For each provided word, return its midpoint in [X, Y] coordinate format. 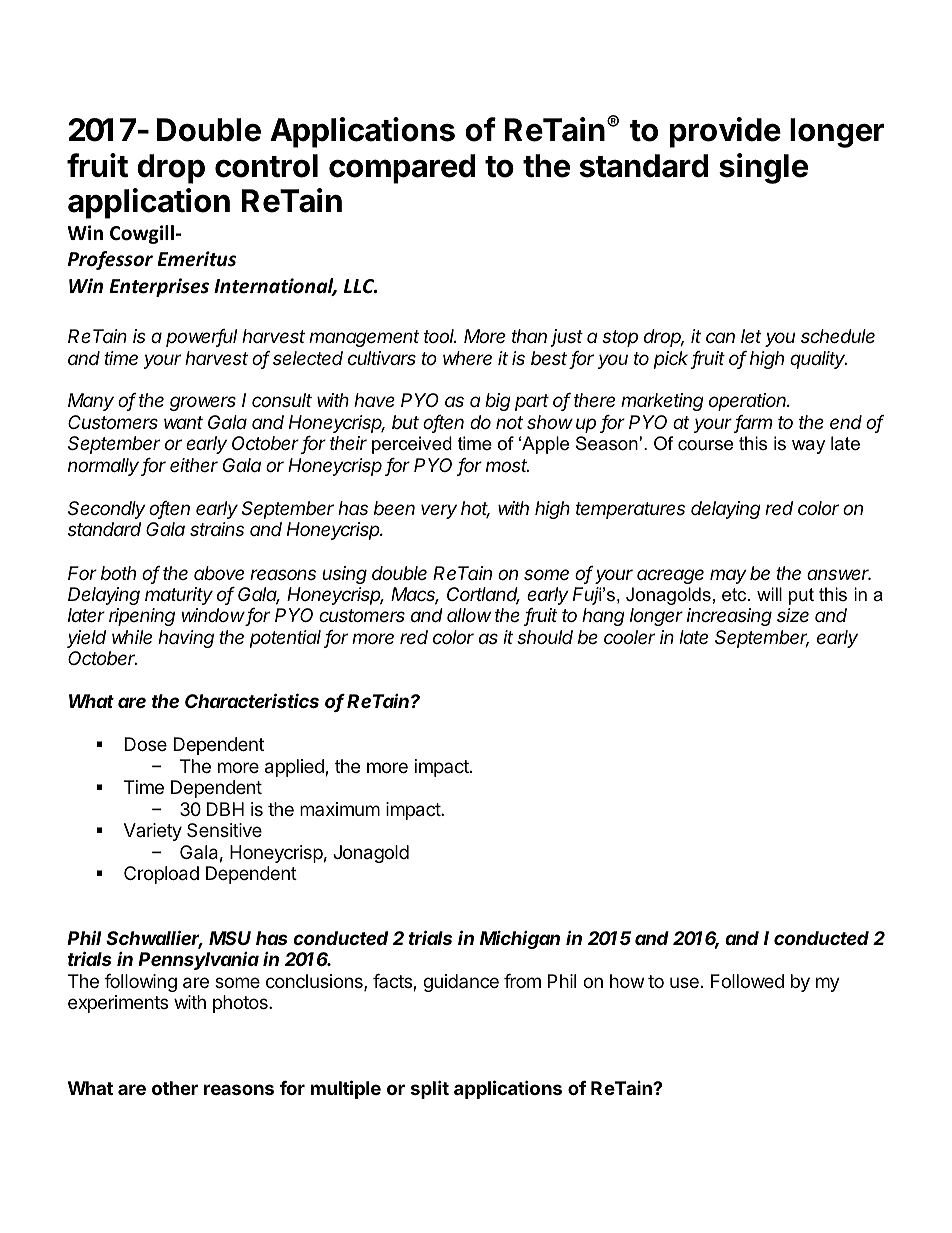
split [430, 1089]
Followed [747, 981]
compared [402, 169]
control [266, 166]
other [175, 1088]
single [763, 168]
